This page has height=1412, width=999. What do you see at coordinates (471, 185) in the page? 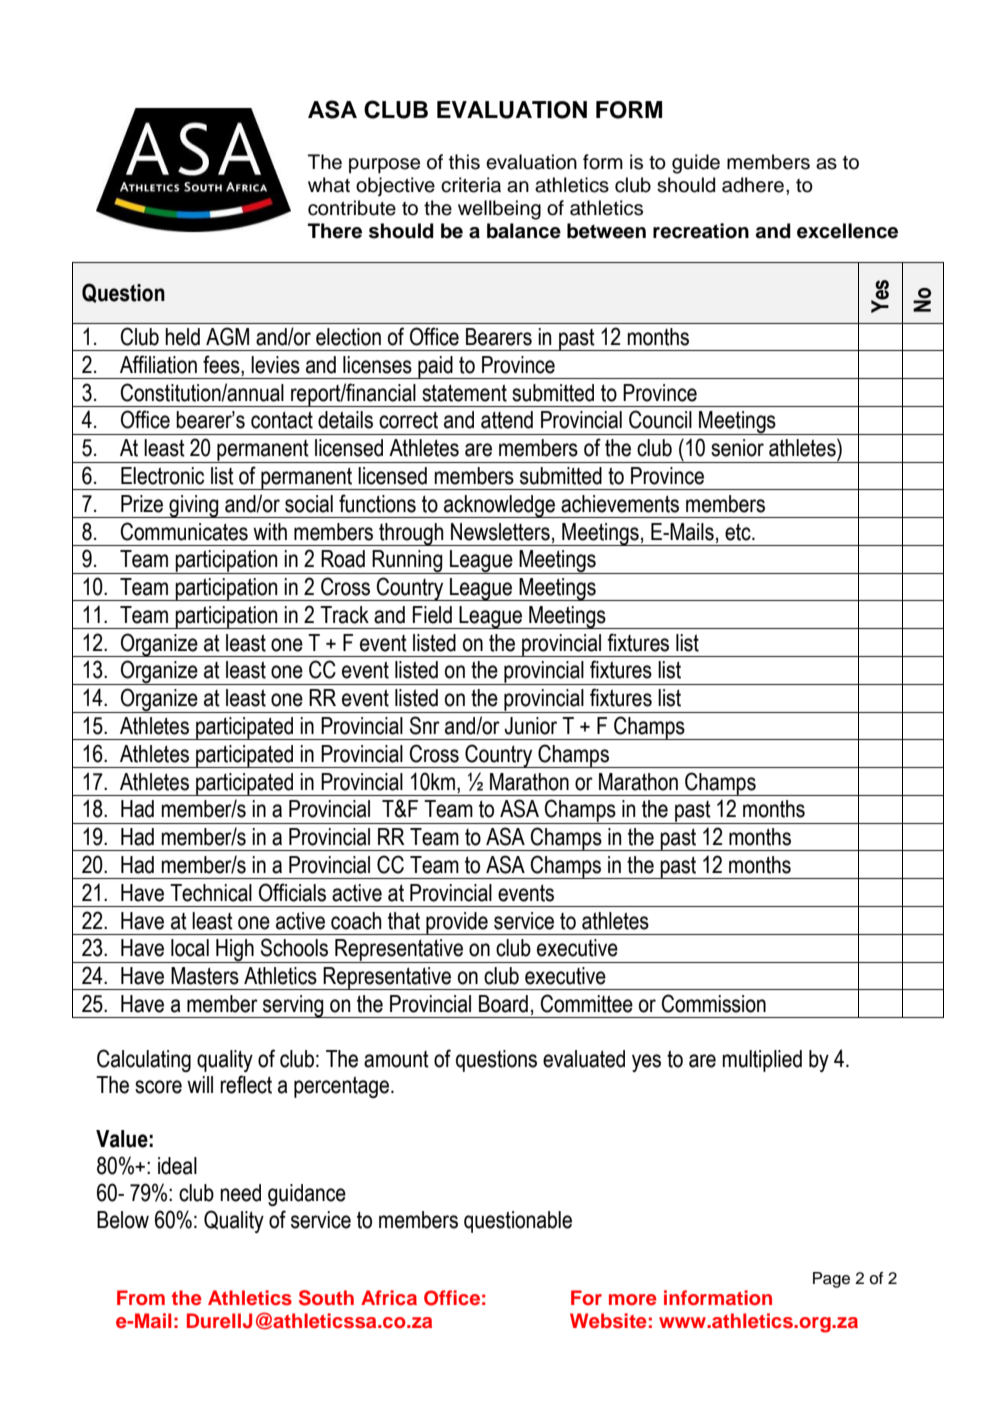
I see `criteria` at bounding box center [471, 185].
